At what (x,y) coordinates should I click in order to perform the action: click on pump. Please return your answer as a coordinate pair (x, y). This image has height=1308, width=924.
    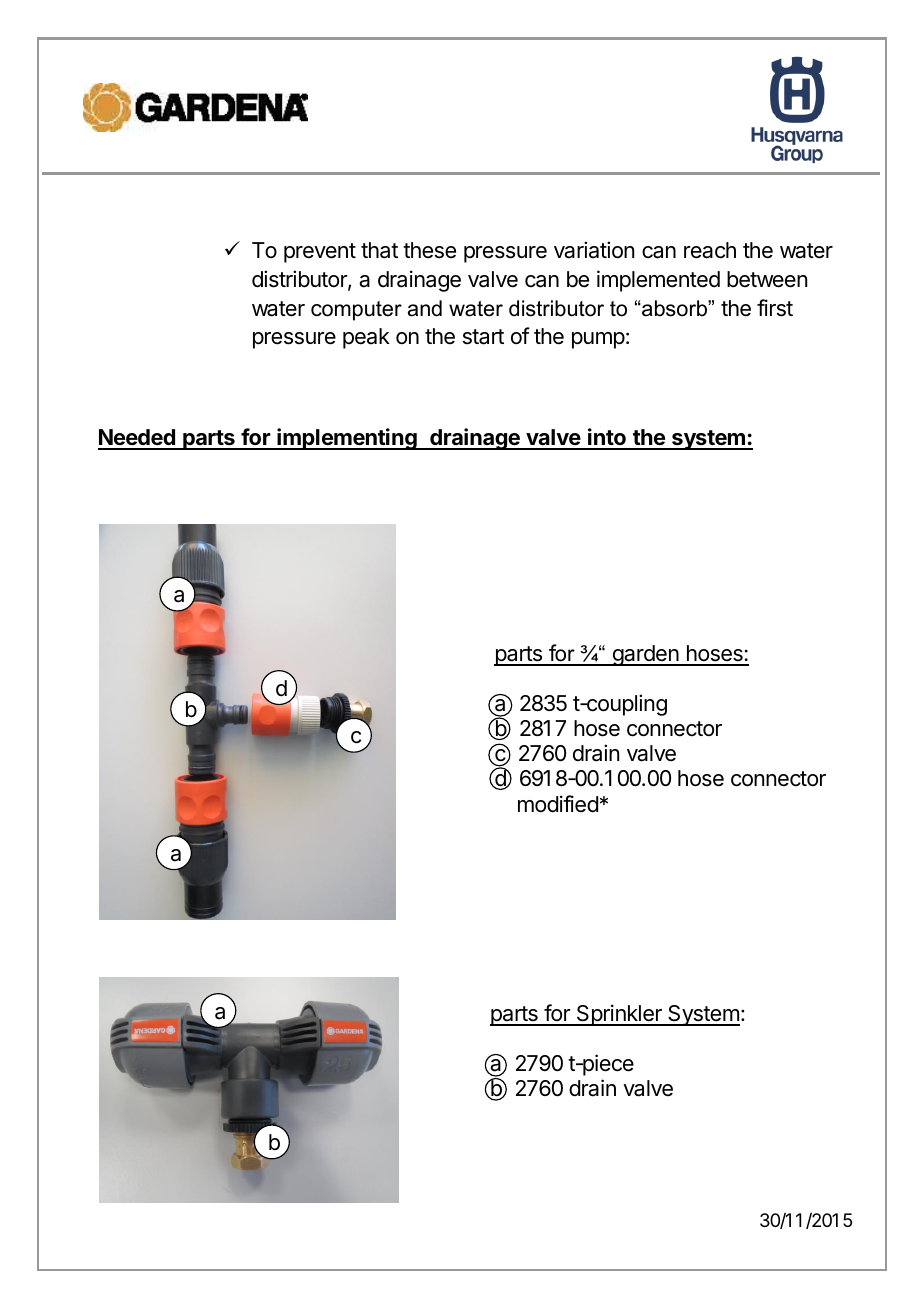
    Looking at the image, I should click on (598, 340).
